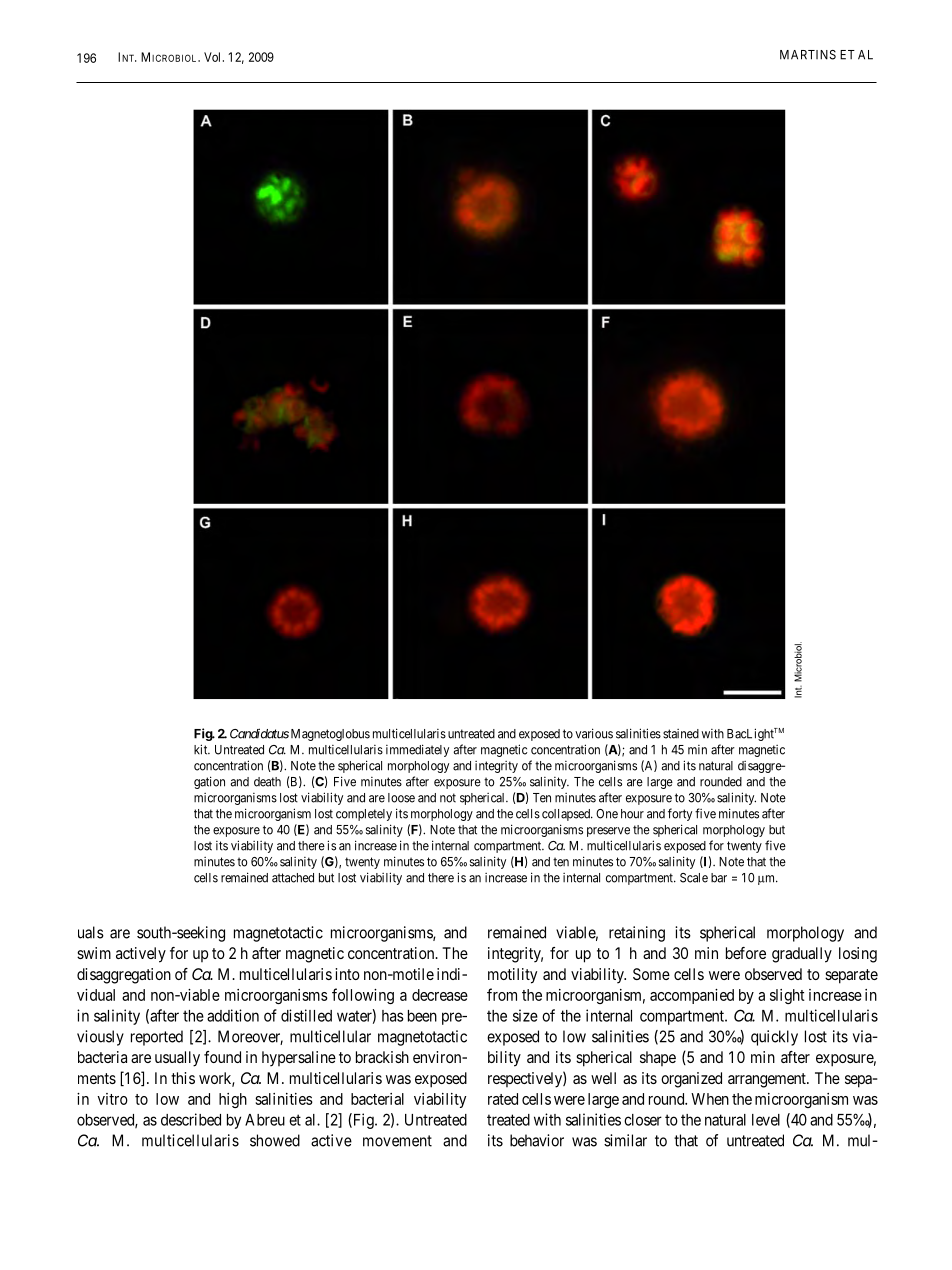 The height and width of the screenshot is (1270, 952). What do you see at coordinates (525, 1015) in the screenshot?
I see `size` at bounding box center [525, 1015].
